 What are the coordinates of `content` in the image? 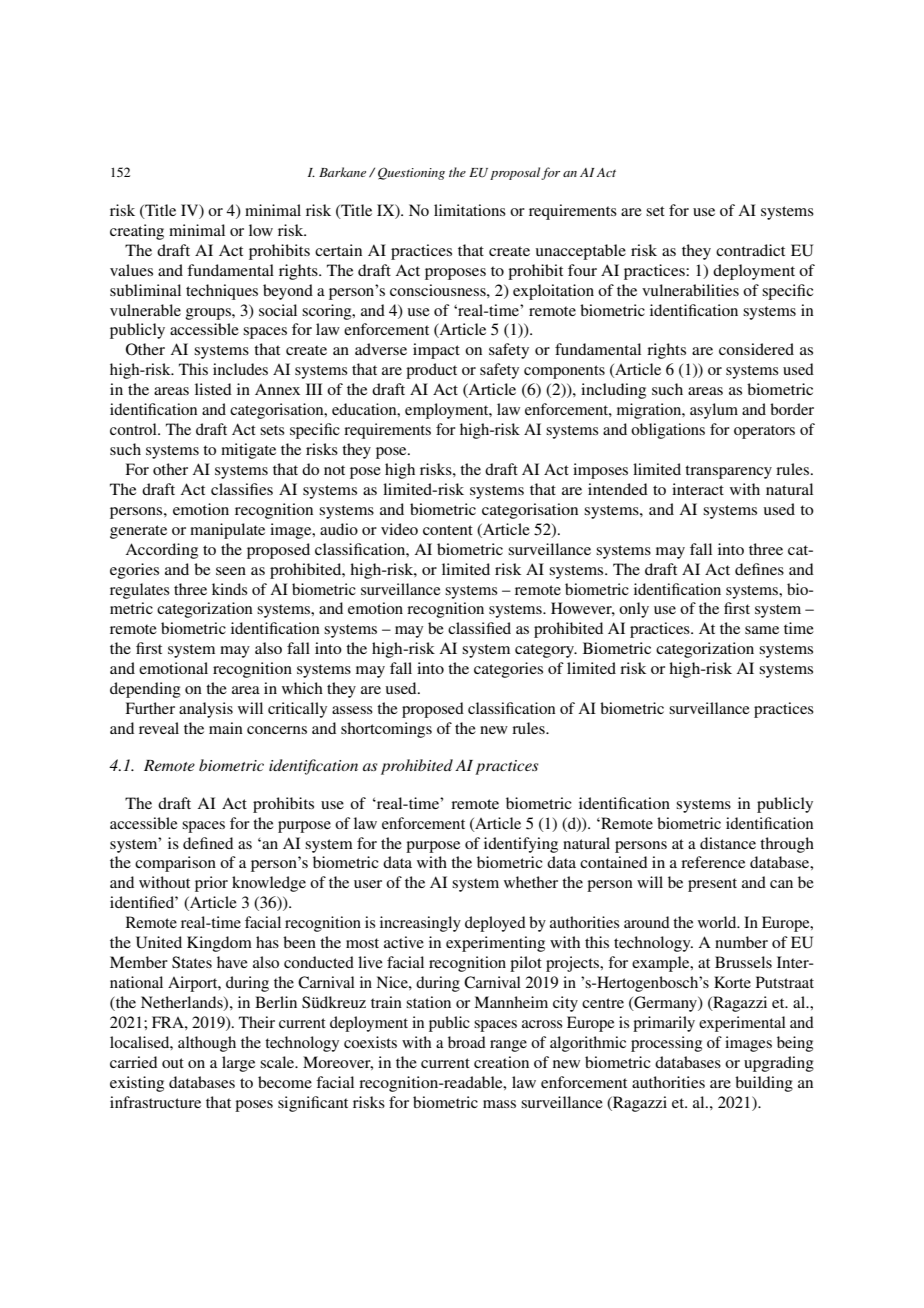 It's located at (448, 530).
